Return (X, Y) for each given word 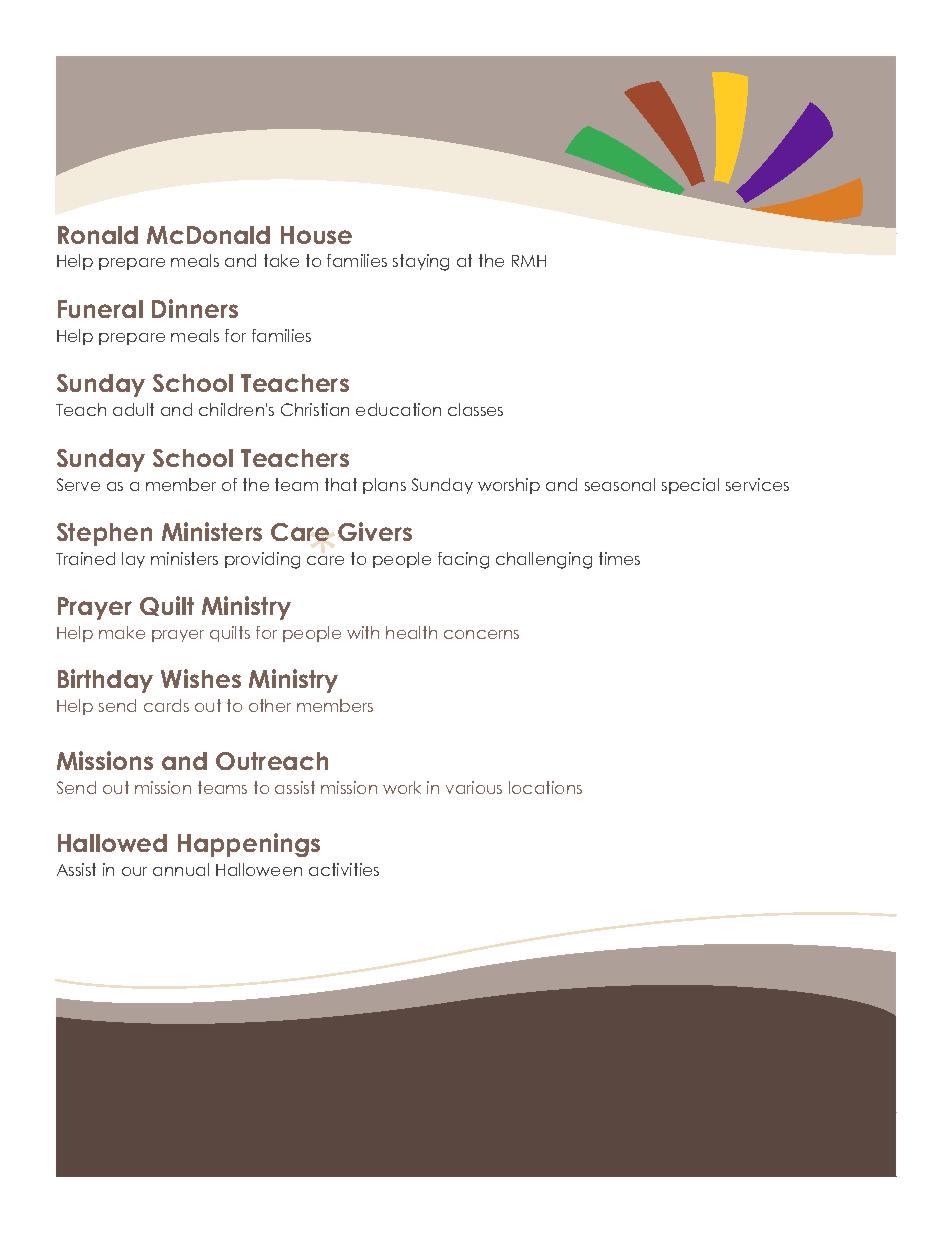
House (316, 235)
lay (133, 560)
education (398, 409)
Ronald (98, 235)
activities (344, 869)
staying (421, 262)
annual (181, 869)
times (619, 558)
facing (463, 560)
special (690, 486)
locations (545, 787)
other (270, 705)
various (474, 787)
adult (133, 409)
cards (166, 705)
